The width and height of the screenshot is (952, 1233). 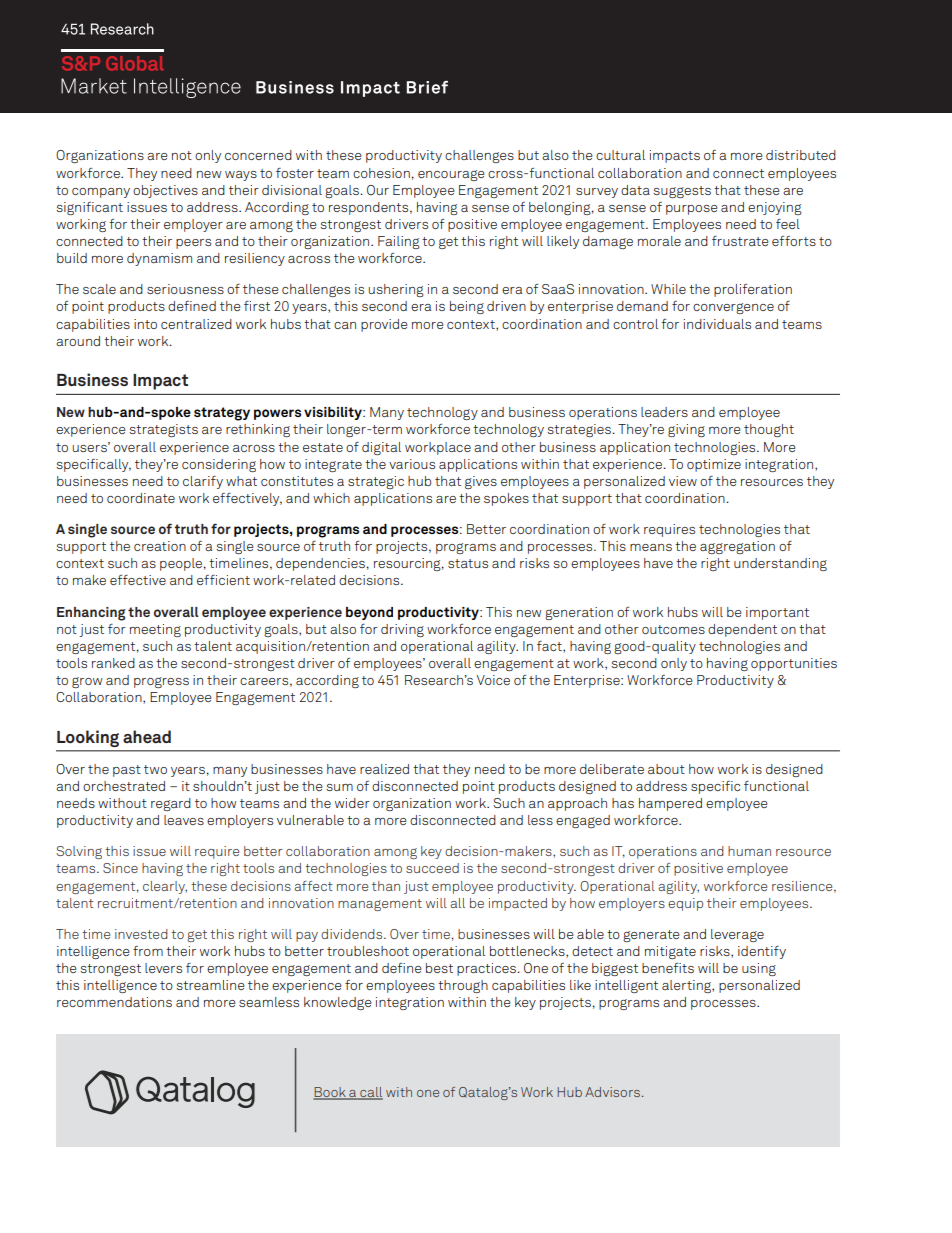 What do you see at coordinates (402, 630) in the screenshot?
I see `driving` at bounding box center [402, 630].
